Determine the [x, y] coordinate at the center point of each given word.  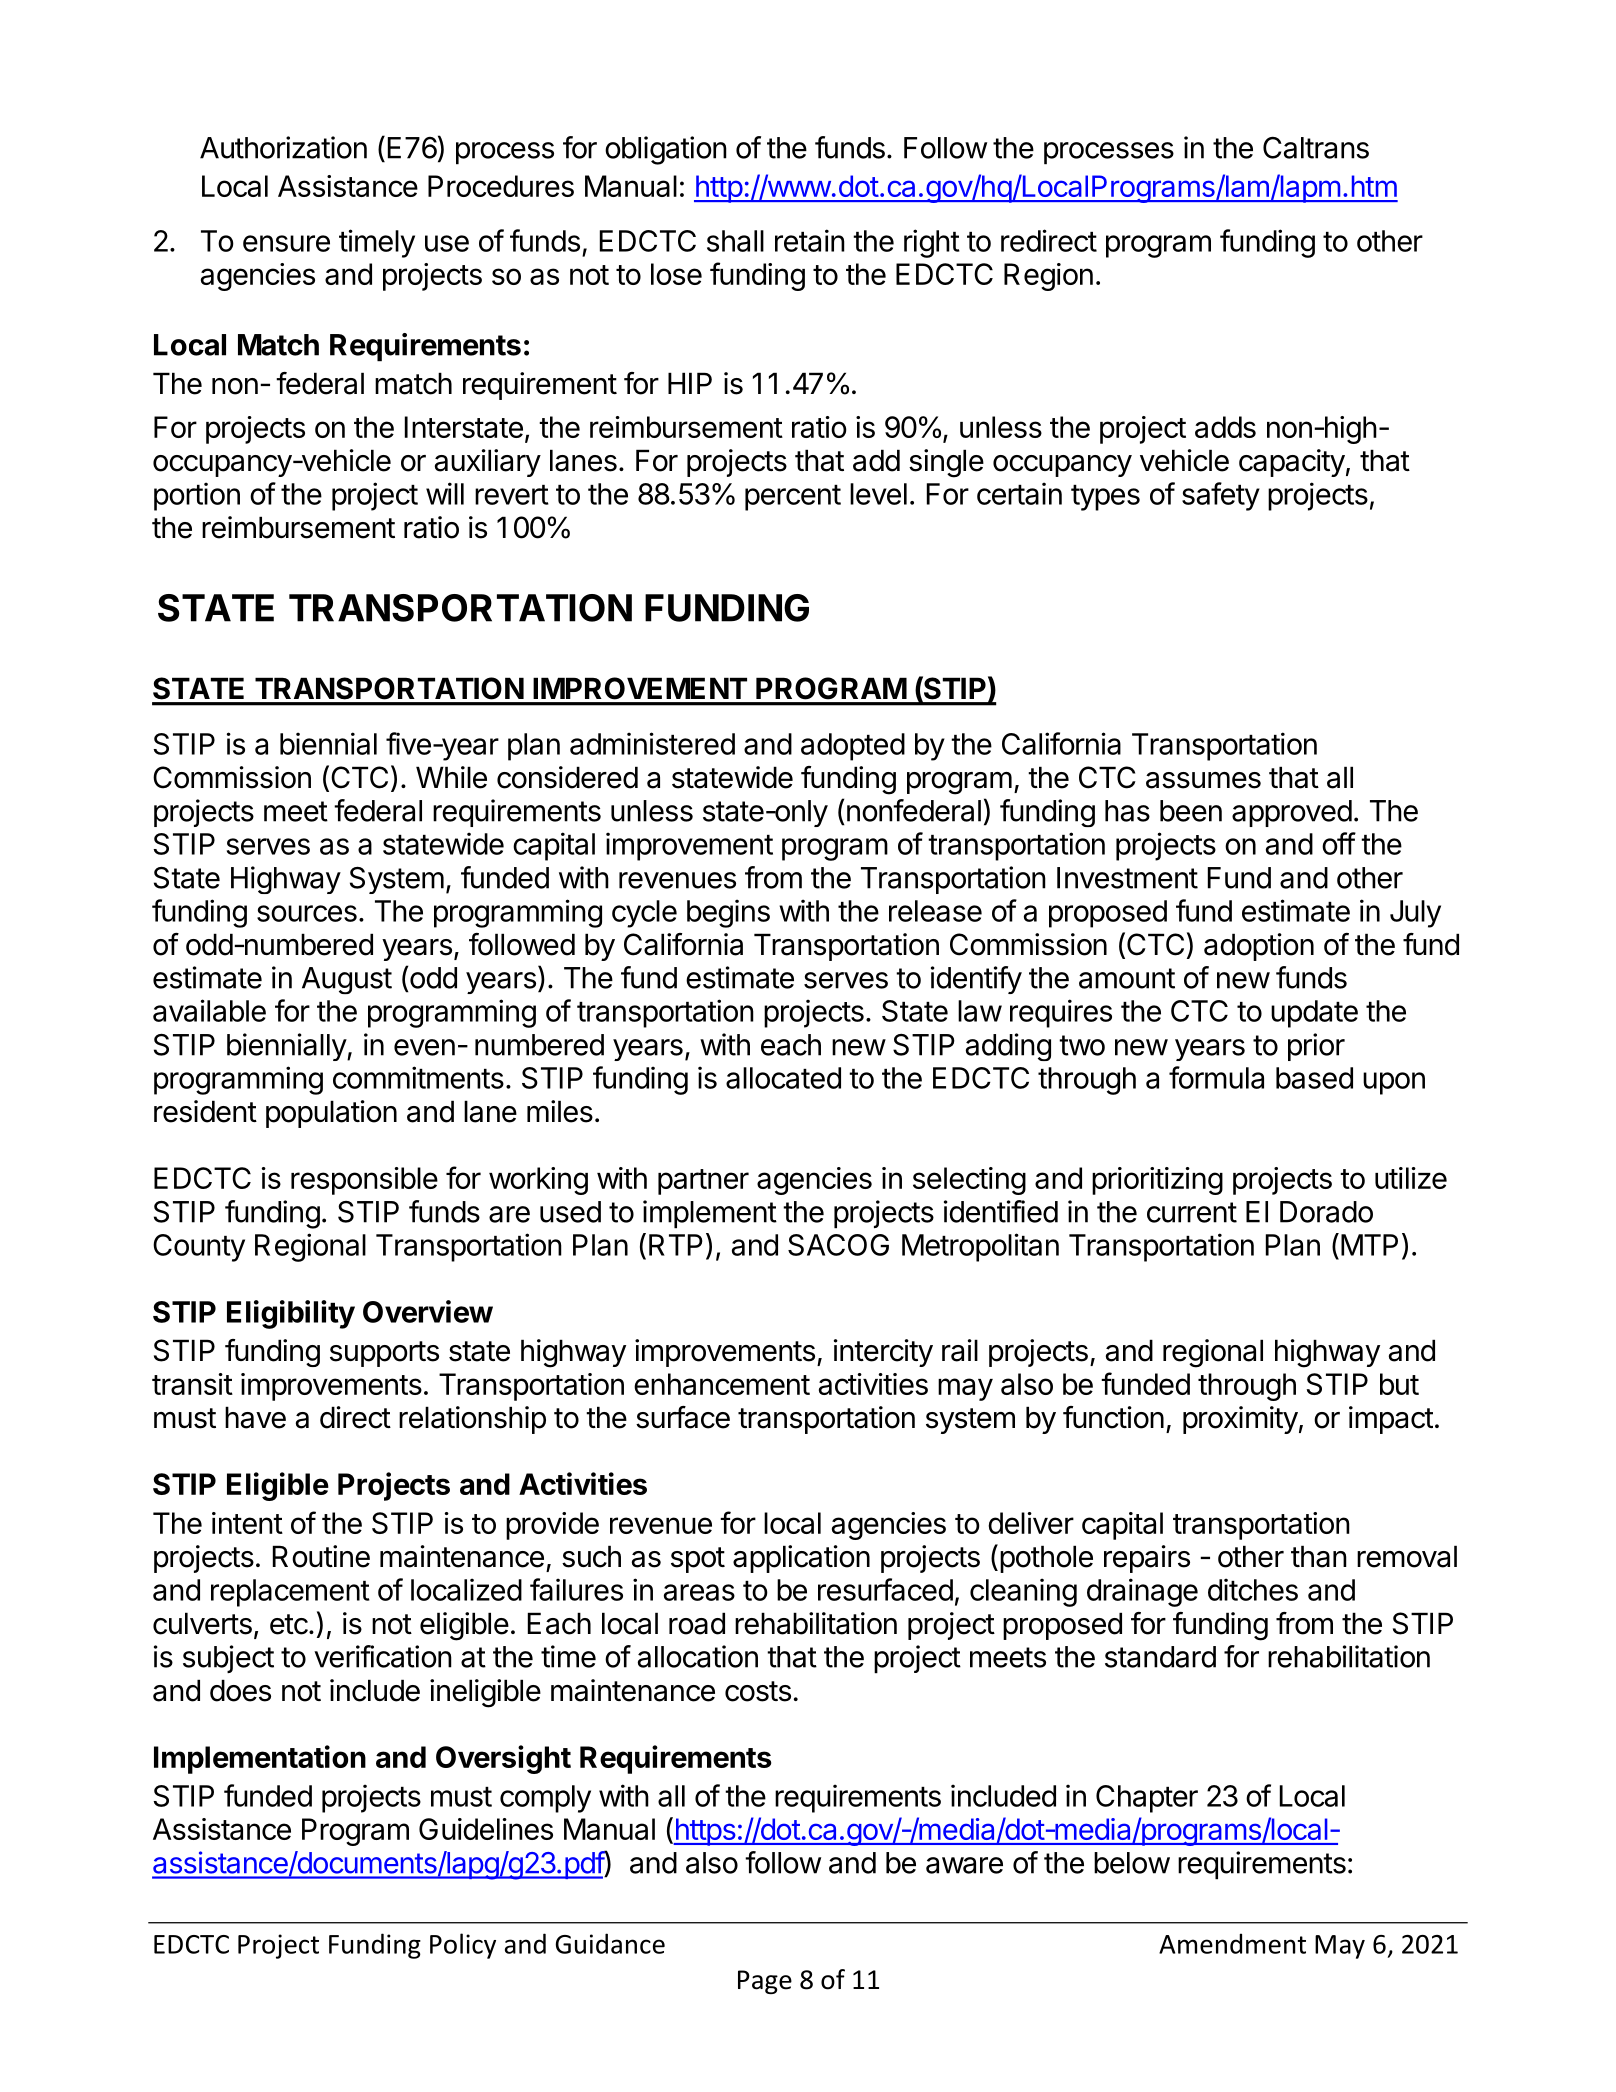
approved [1292, 813]
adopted [853, 747]
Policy [463, 1946]
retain [810, 240]
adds [1225, 427]
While [451, 777]
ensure [286, 243]
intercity [883, 1353]
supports [384, 1354]
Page [765, 1982]
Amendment [1232, 1943]
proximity [1240, 1420]
